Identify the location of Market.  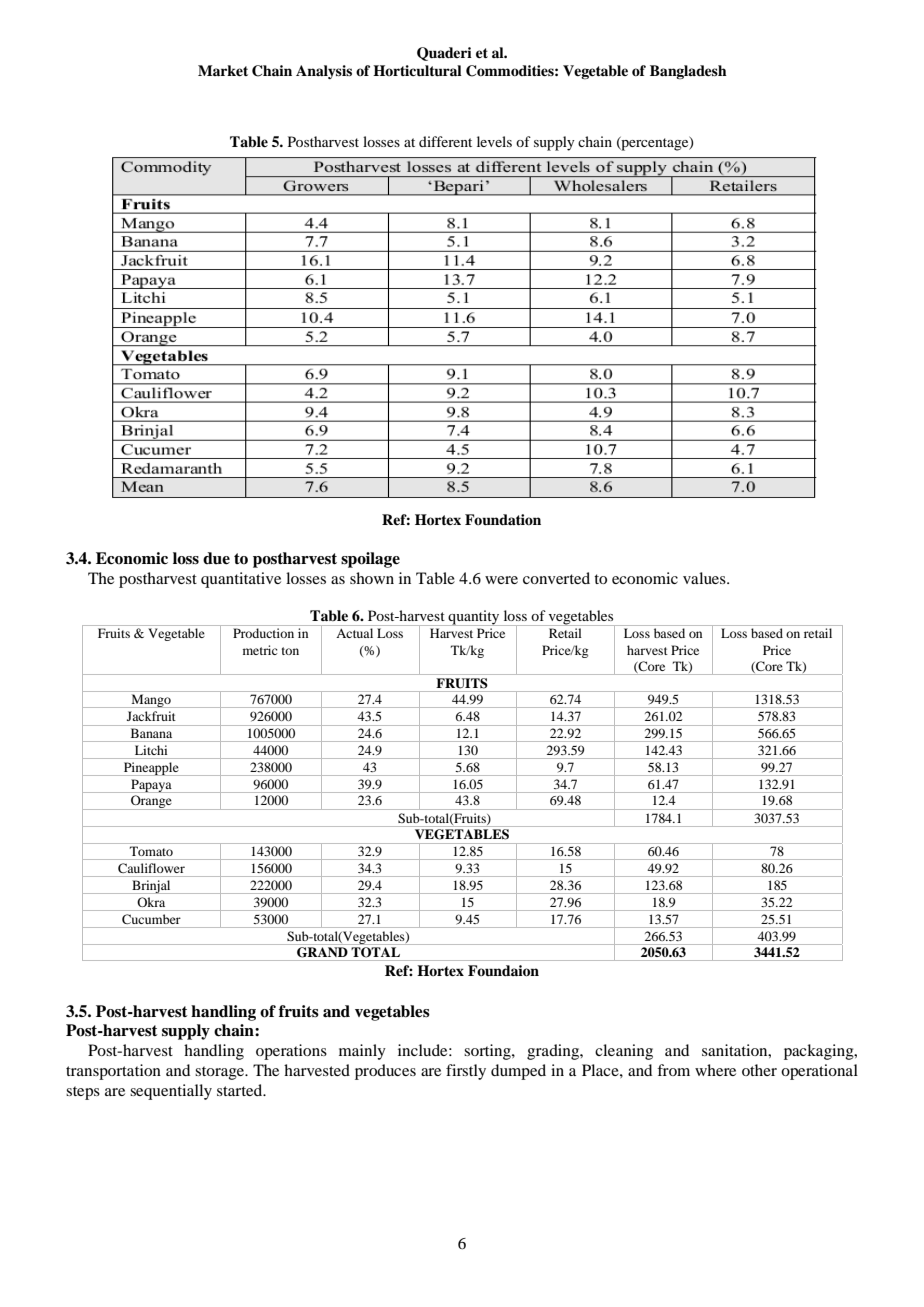
(223, 70).
